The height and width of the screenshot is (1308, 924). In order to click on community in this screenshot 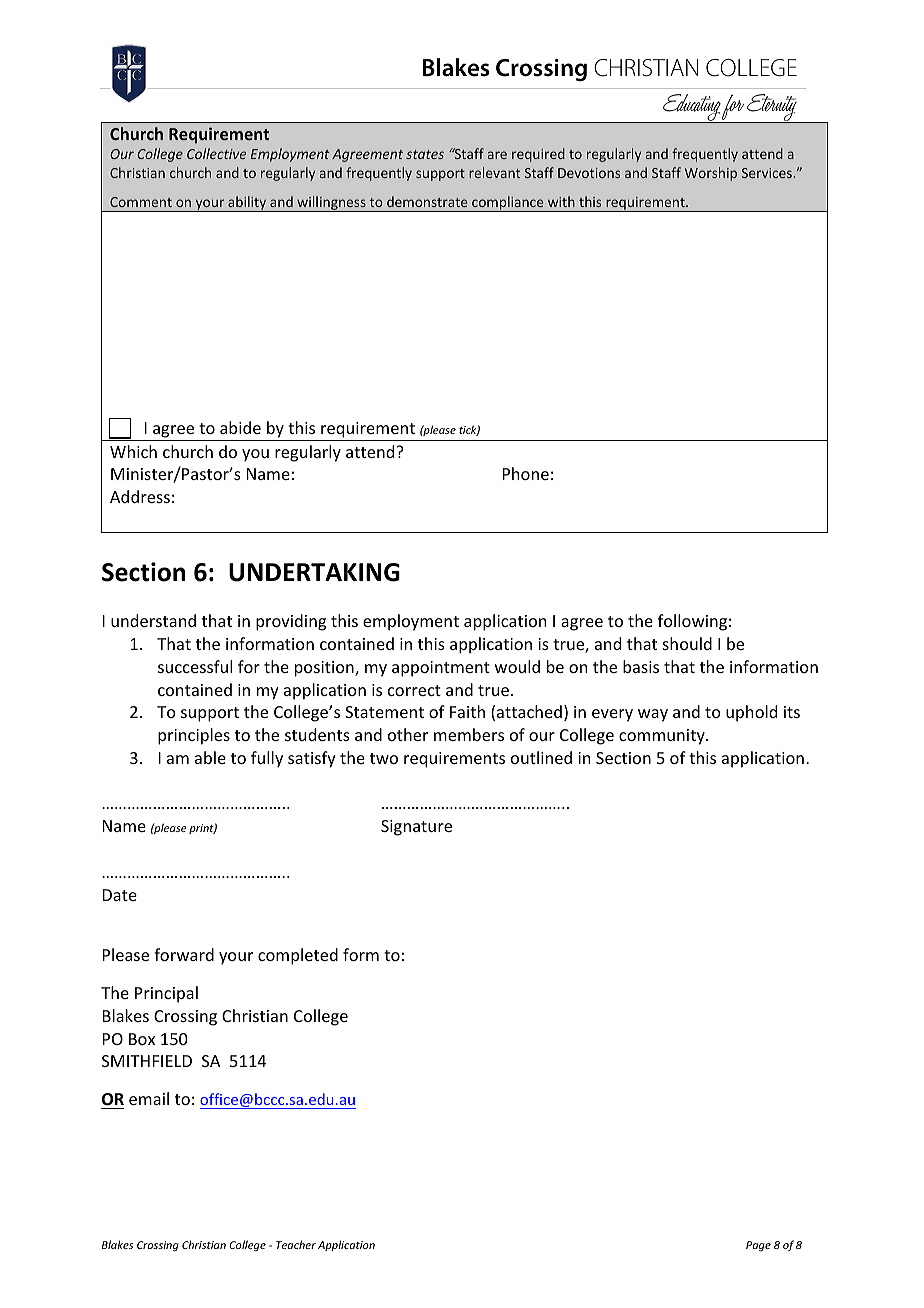, I will do `click(663, 737)`.
